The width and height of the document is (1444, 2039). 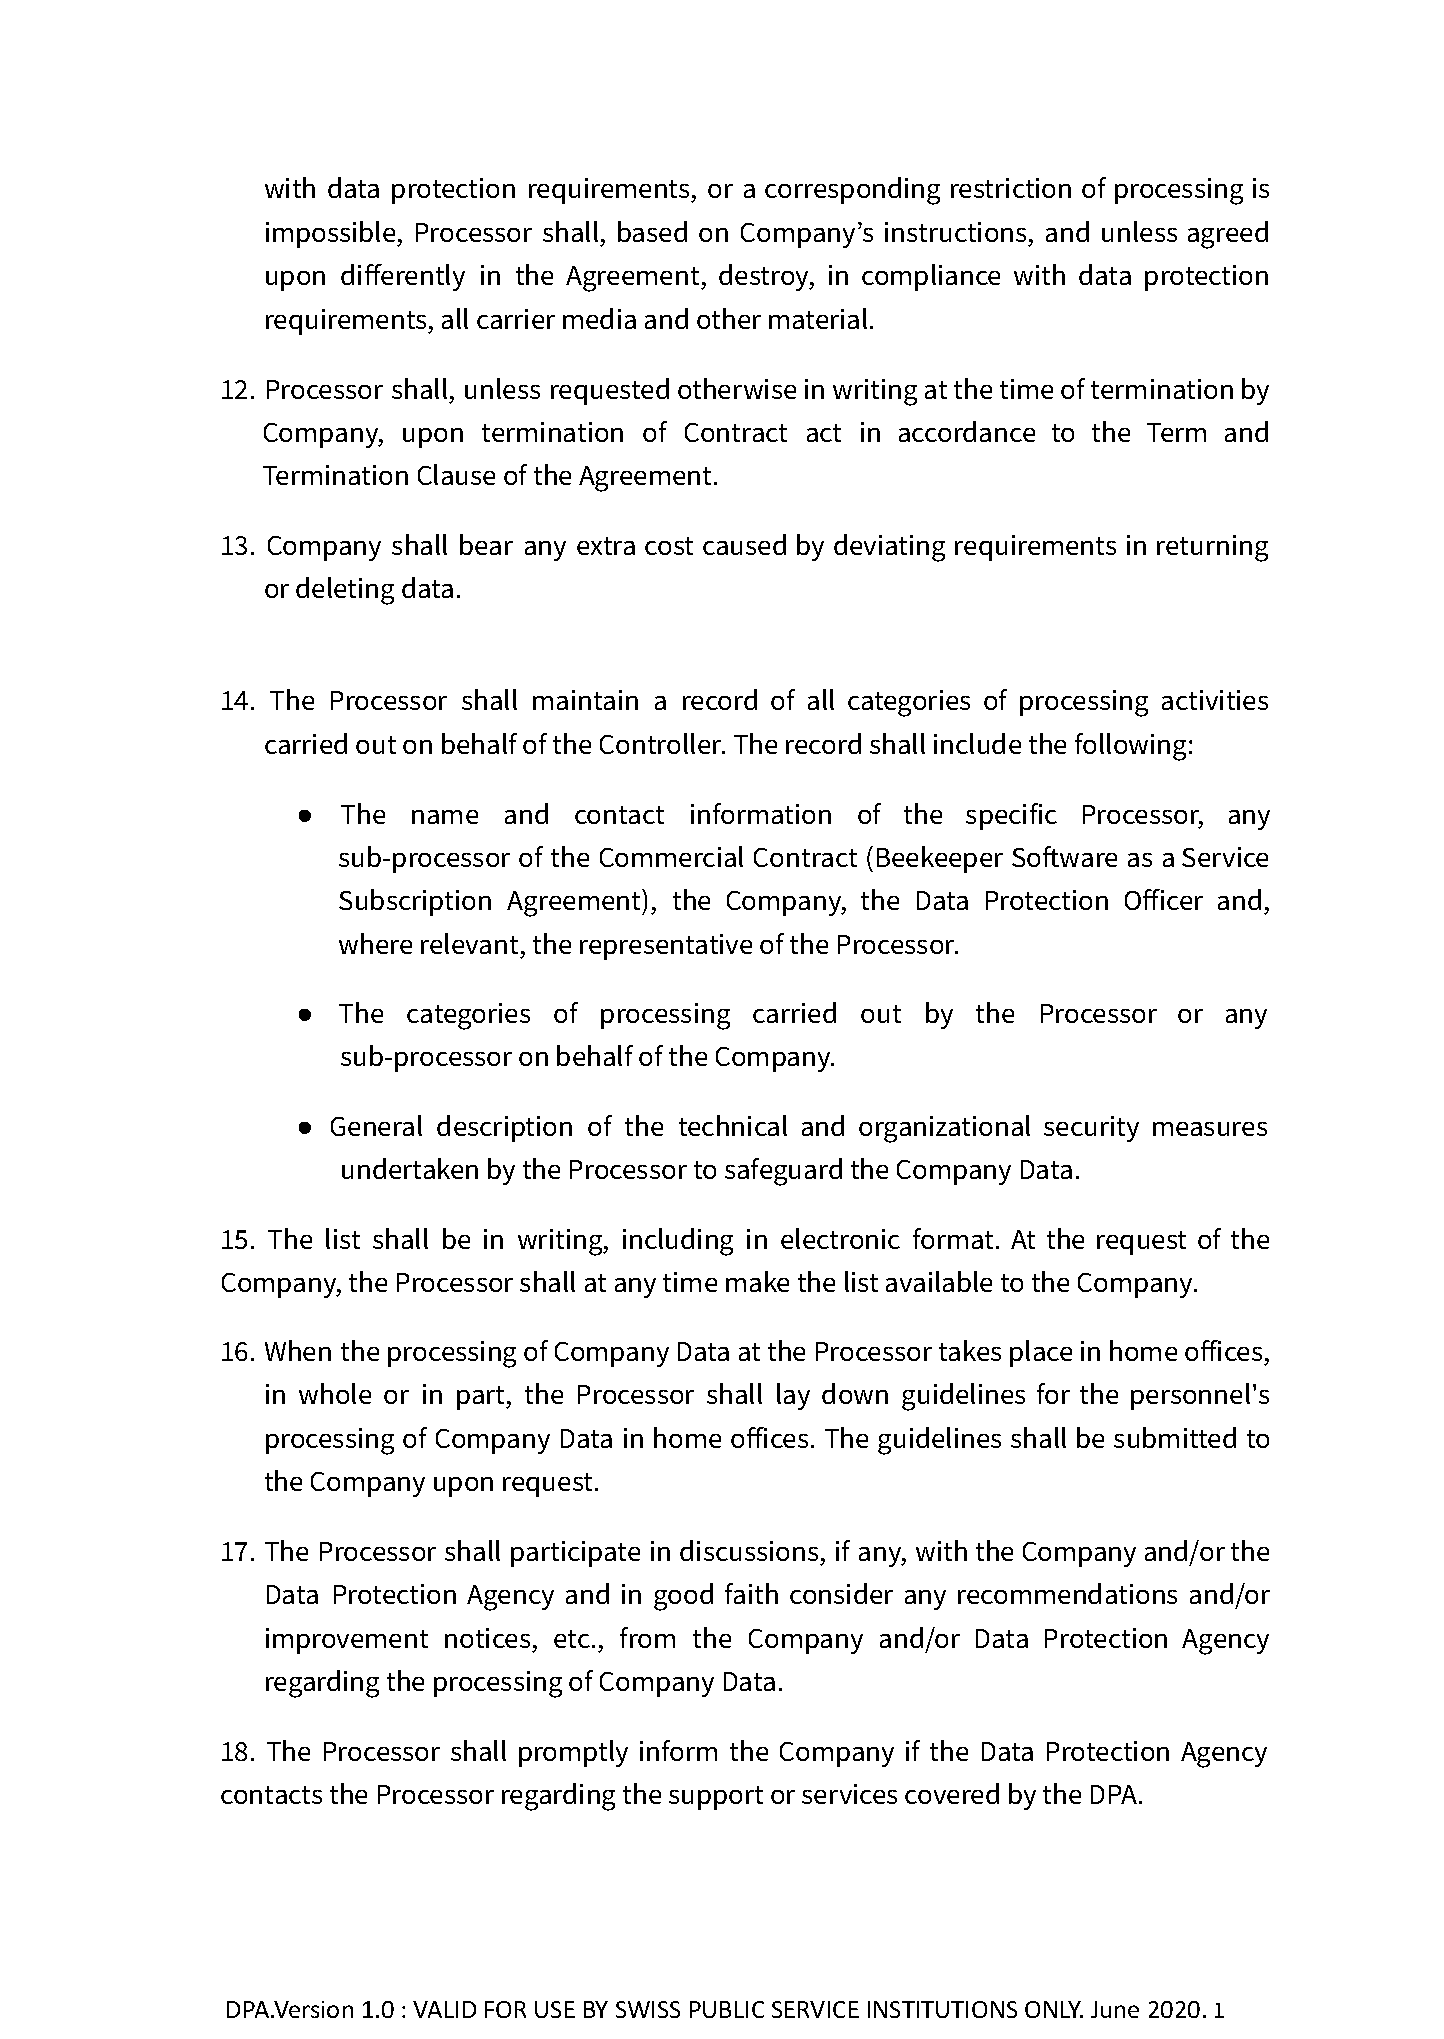 What do you see at coordinates (727, 2009) in the document?
I see `PUBLIC` at bounding box center [727, 2009].
